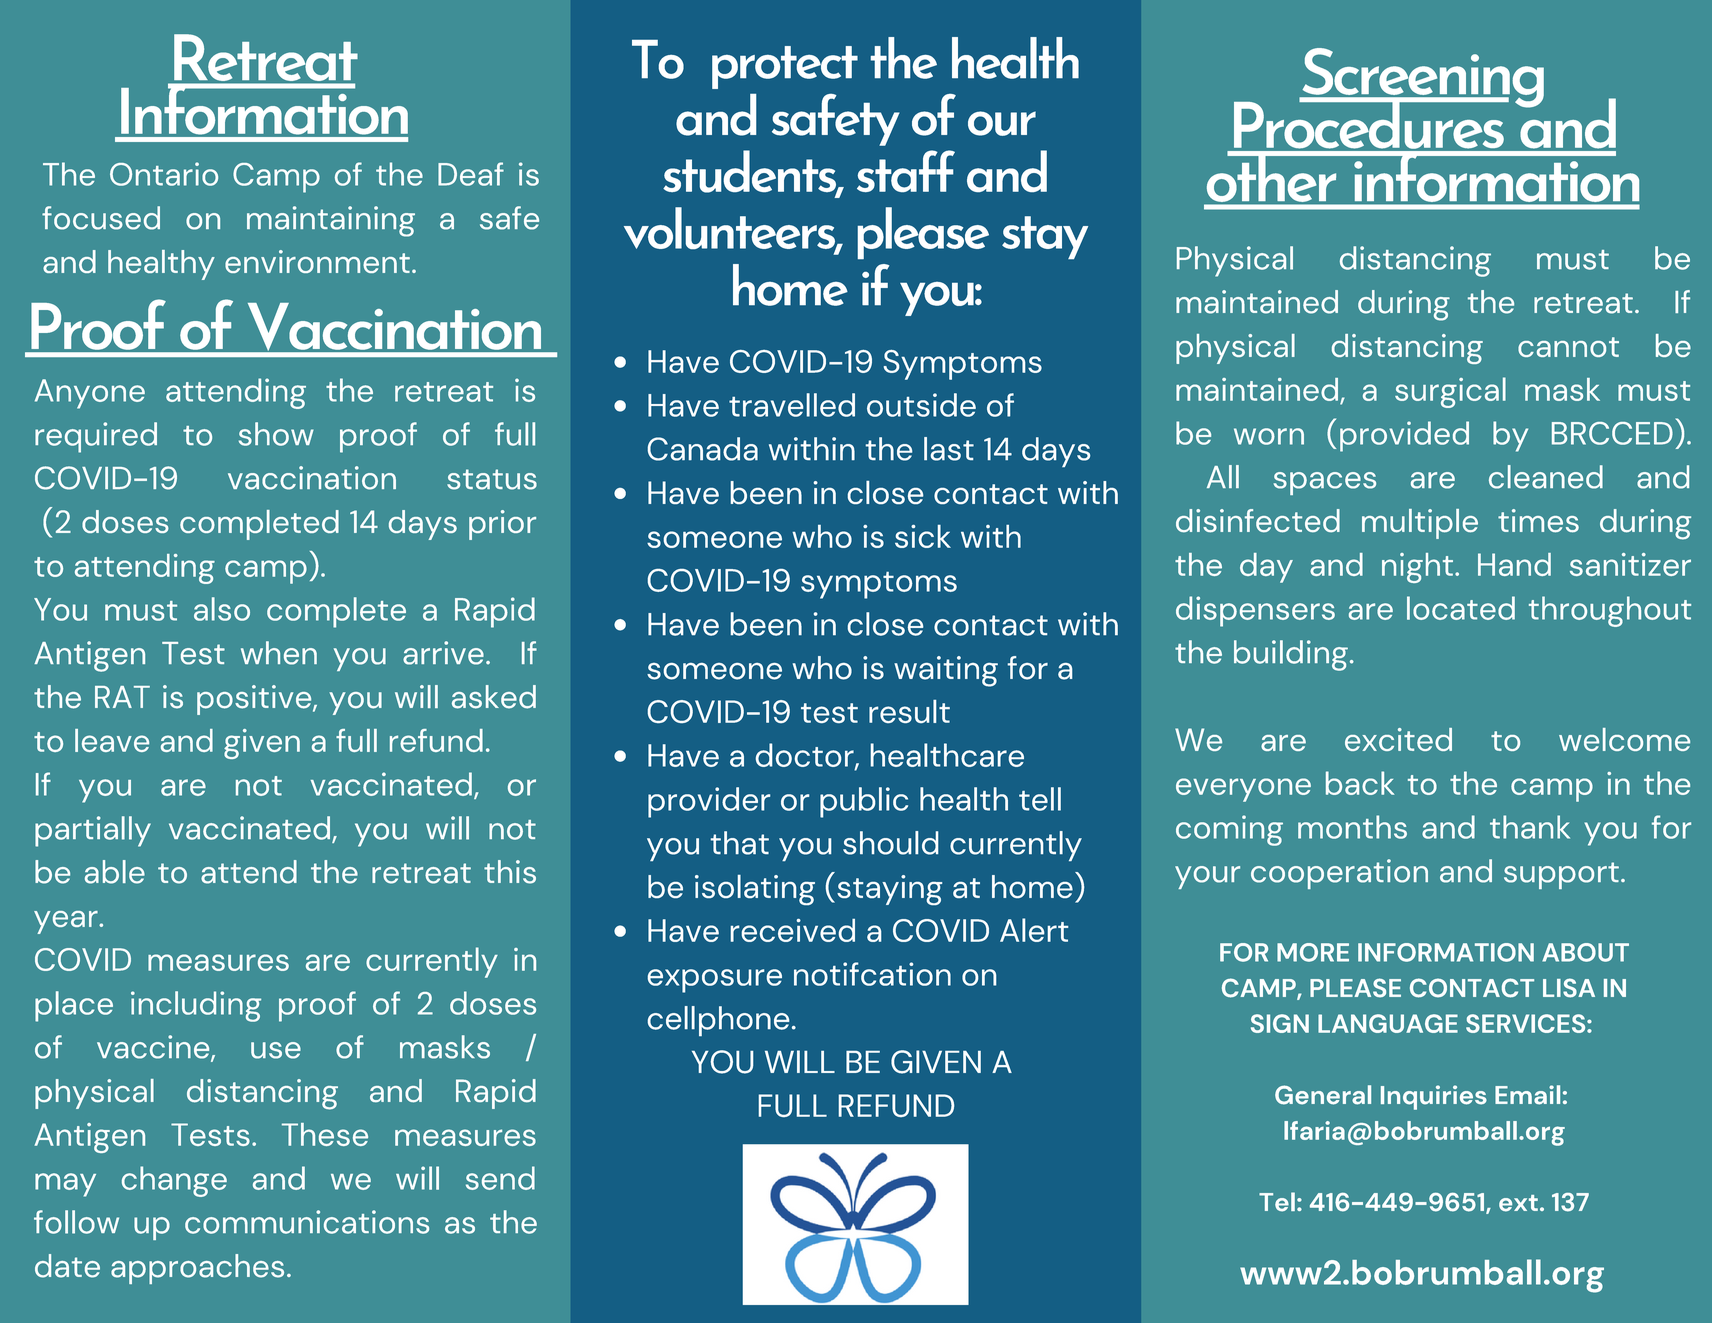 The width and height of the screenshot is (1712, 1323). What do you see at coordinates (1291, 655) in the screenshot?
I see `building` at bounding box center [1291, 655].
